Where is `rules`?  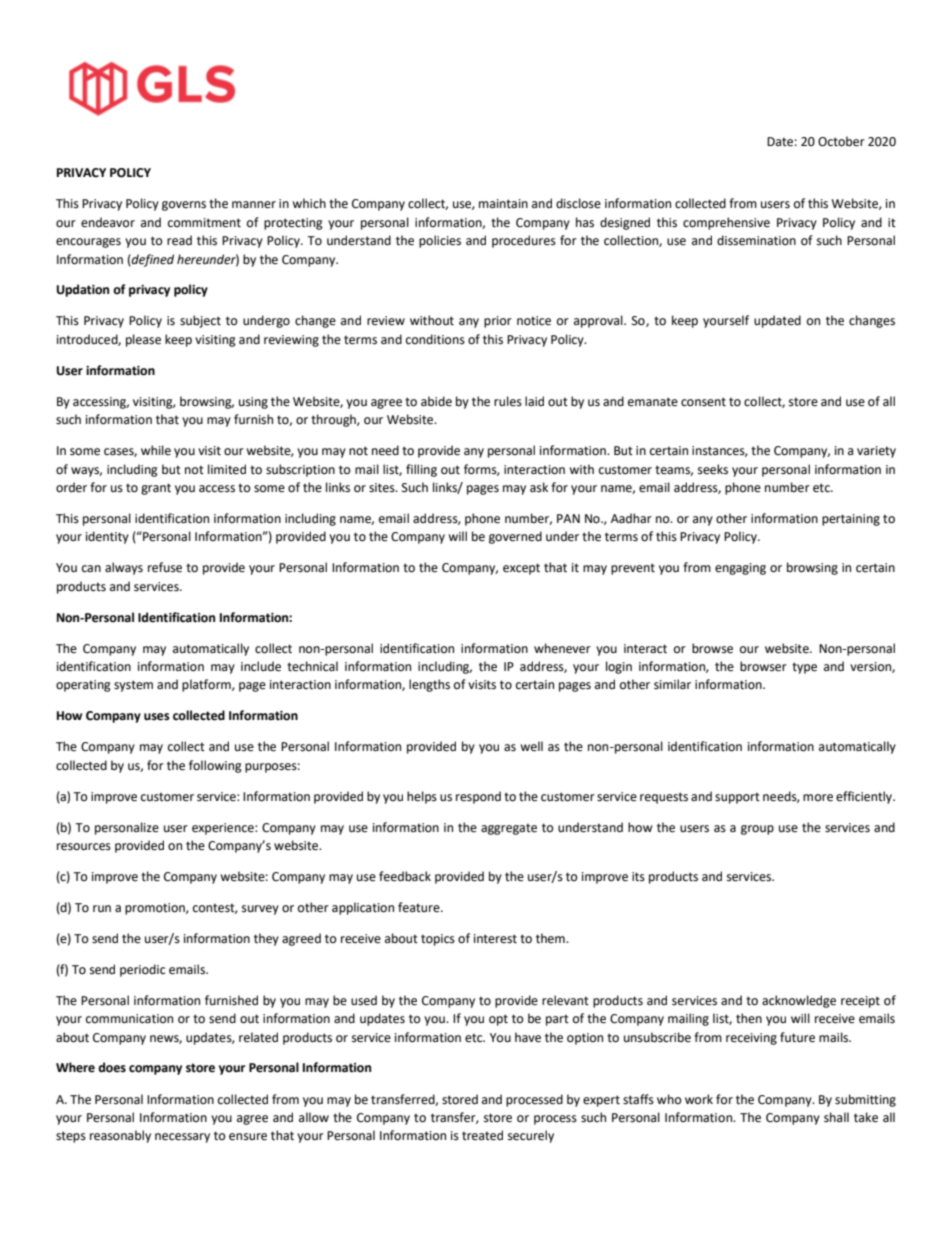
rules is located at coordinates (508, 401).
